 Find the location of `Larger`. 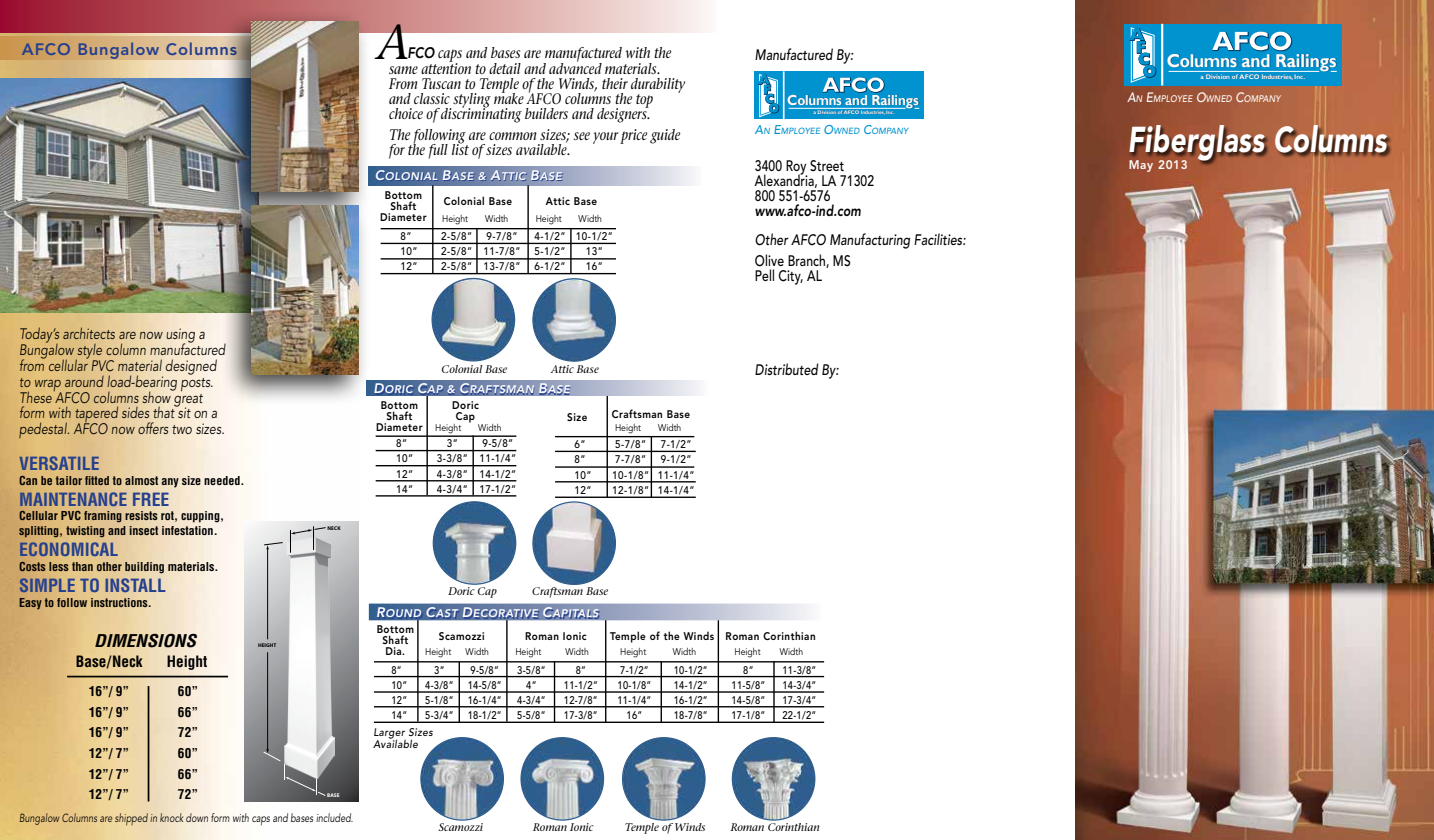

Larger is located at coordinates (390, 734).
